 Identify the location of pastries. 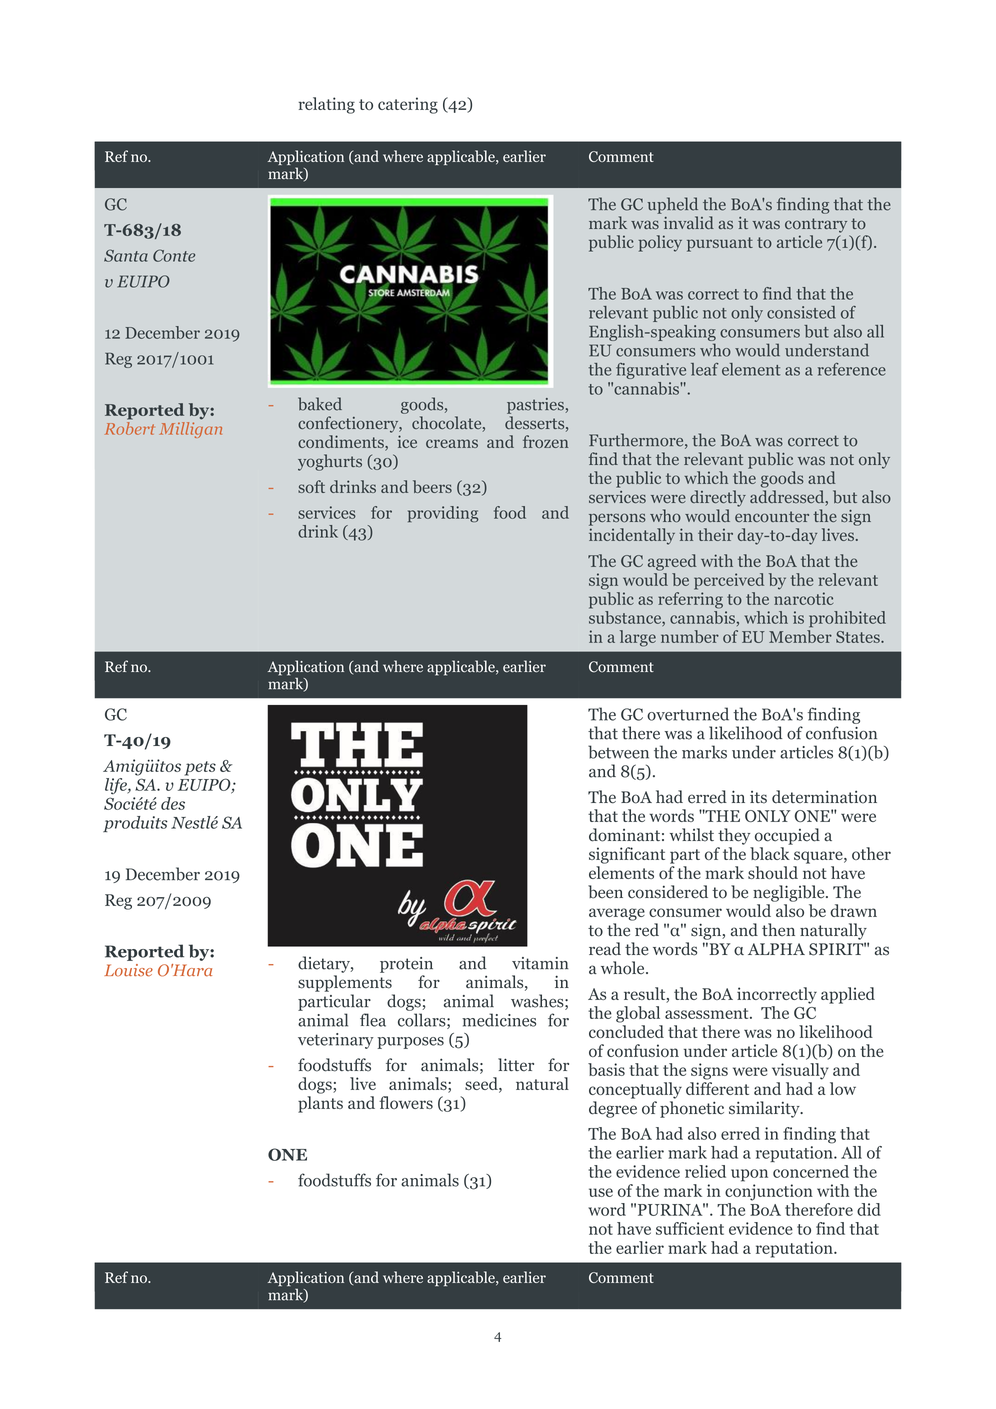
(536, 406).
